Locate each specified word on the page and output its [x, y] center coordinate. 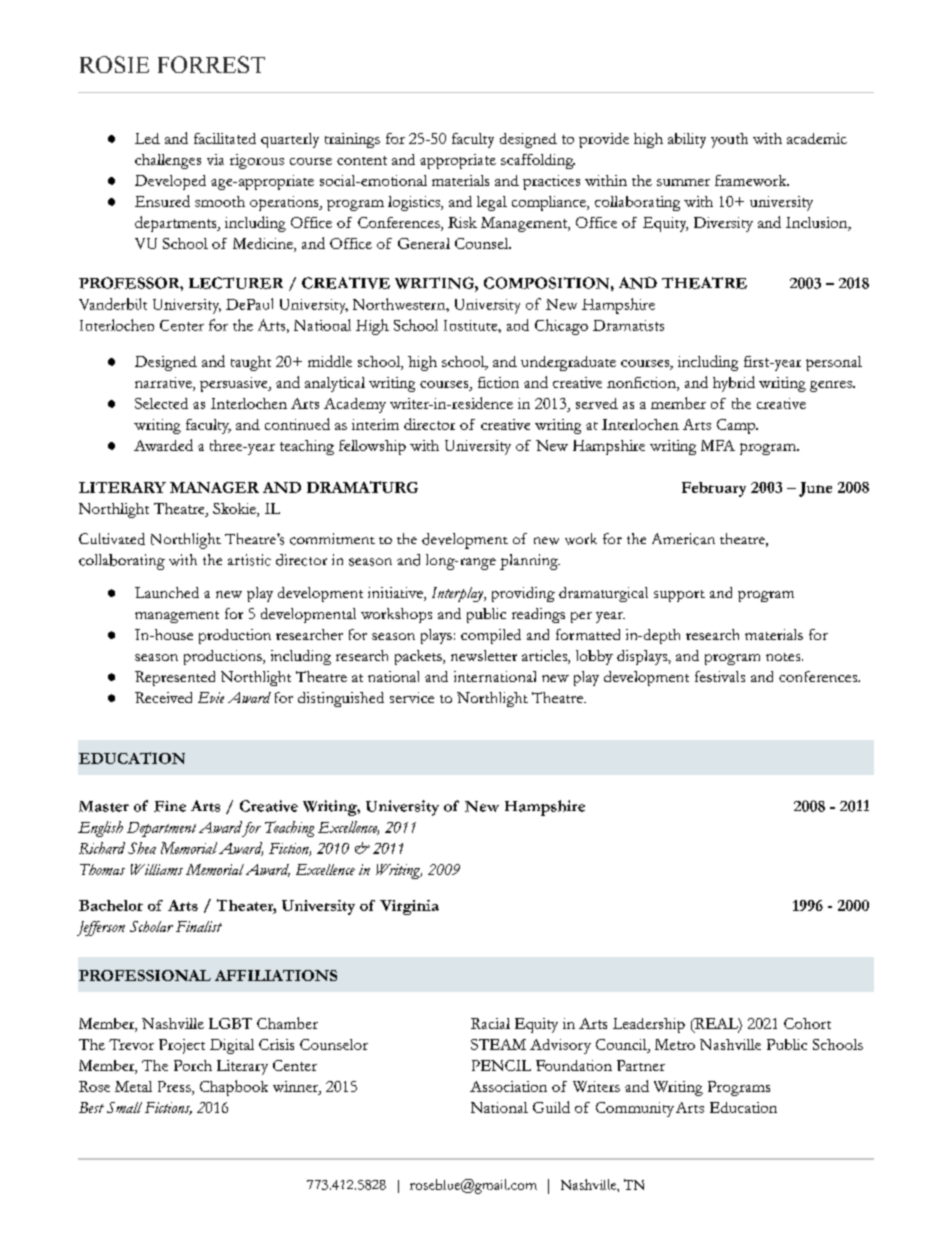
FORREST [211, 64]
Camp [737, 426]
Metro [675, 1044]
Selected [161, 403]
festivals [720, 676]
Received [163, 697]
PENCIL [501, 1065]
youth [729, 140]
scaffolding [538, 161]
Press [175, 1088]
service [412, 697]
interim [375, 424]
